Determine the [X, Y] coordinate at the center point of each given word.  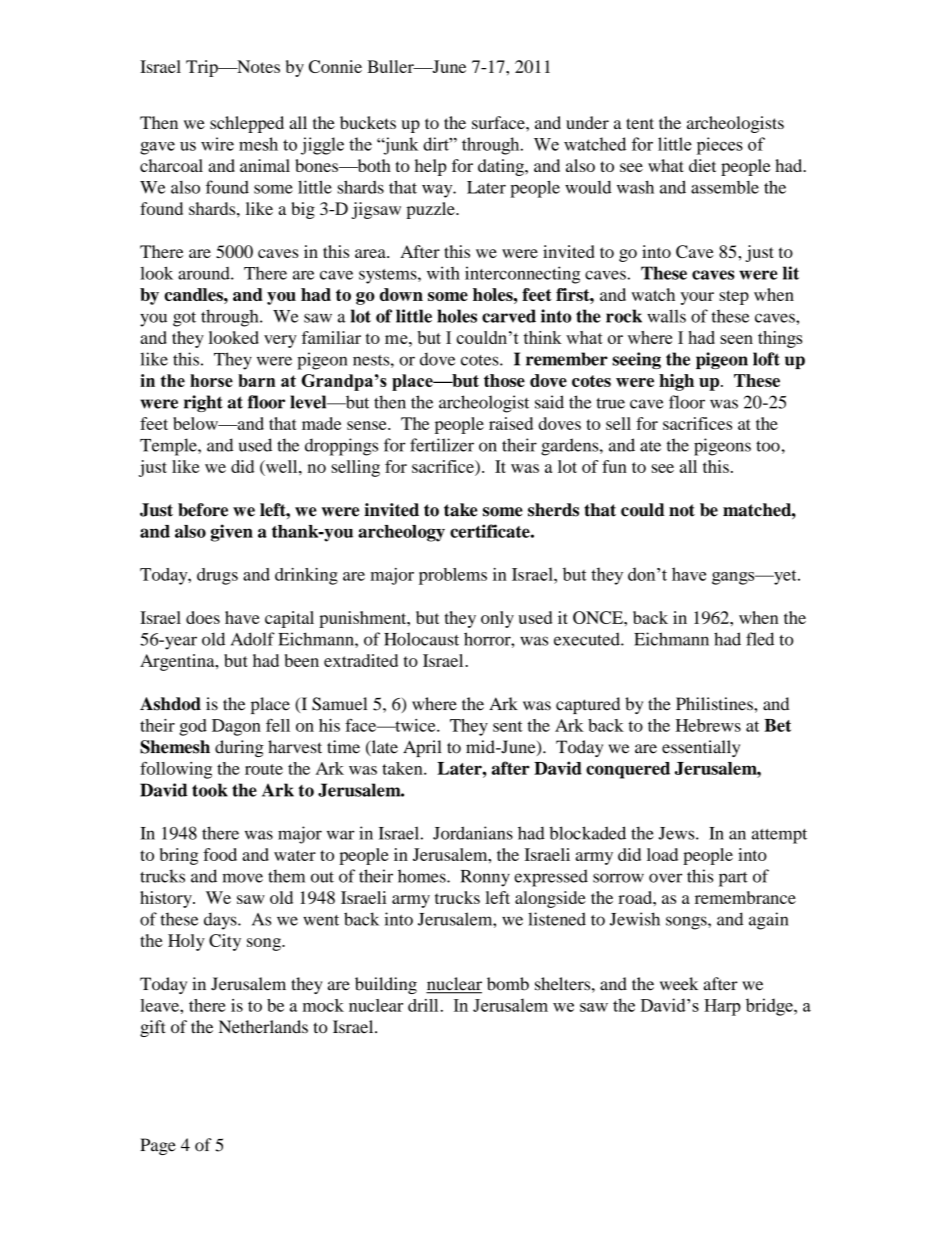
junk [399, 146]
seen [736, 339]
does [203, 617]
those [504, 380]
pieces [720, 146]
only [497, 619]
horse [211, 380]
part [733, 879]
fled [760, 639]
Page [158, 1146]
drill [423, 1005]
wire [217, 144]
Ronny [485, 878]
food [220, 854]
